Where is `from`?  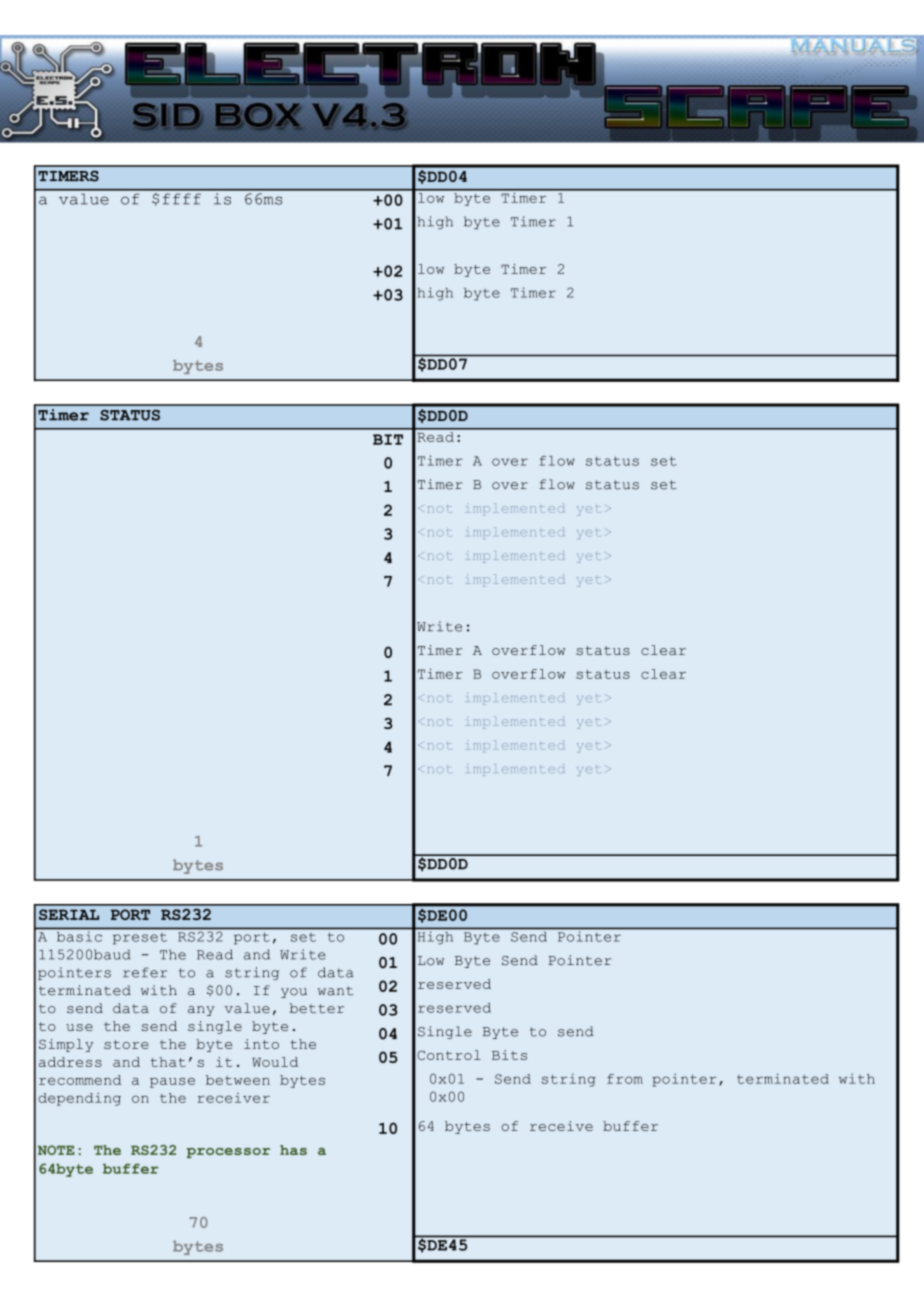
from is located at coordinates (625, 1079).
